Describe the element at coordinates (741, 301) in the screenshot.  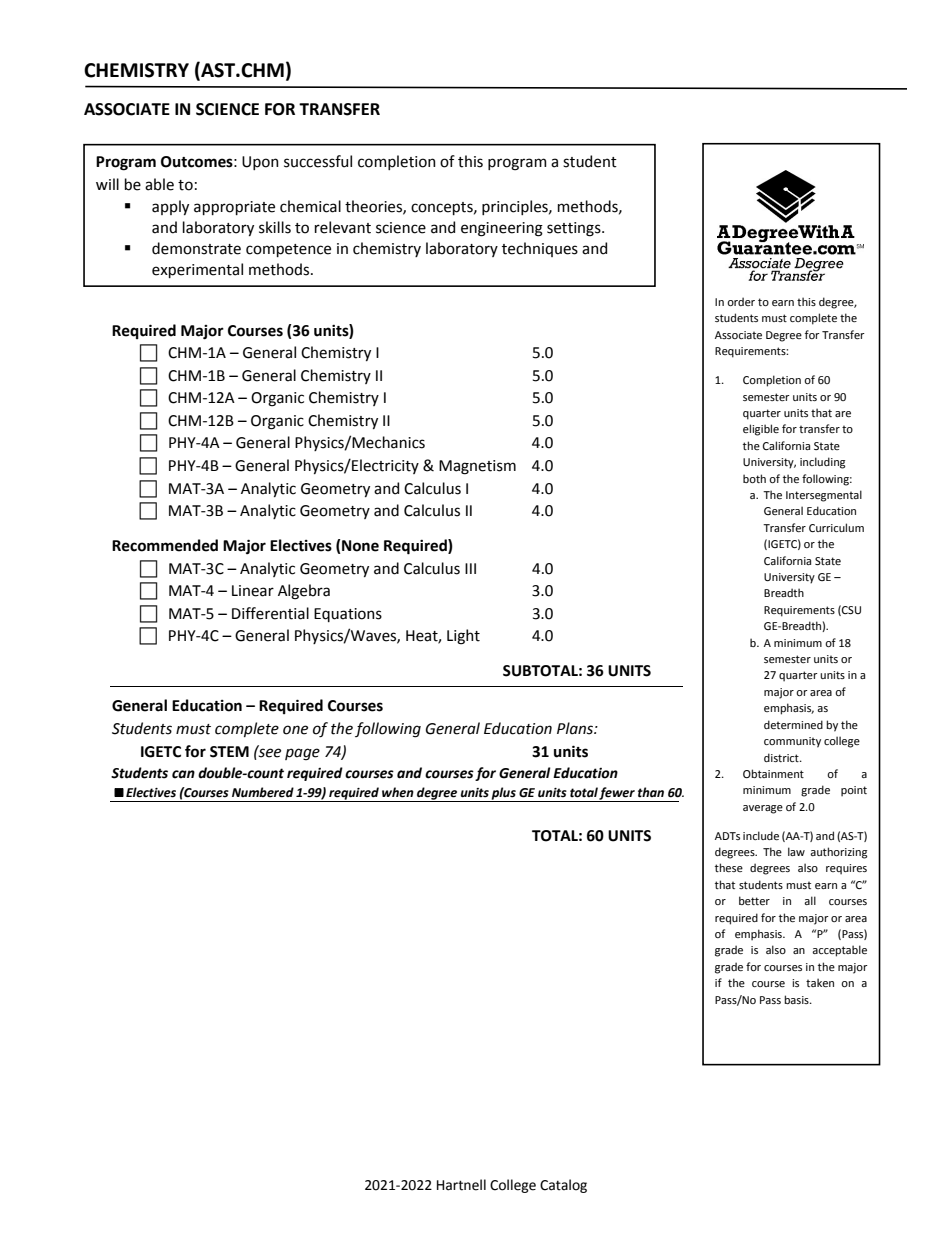
I see `order` at that location.
